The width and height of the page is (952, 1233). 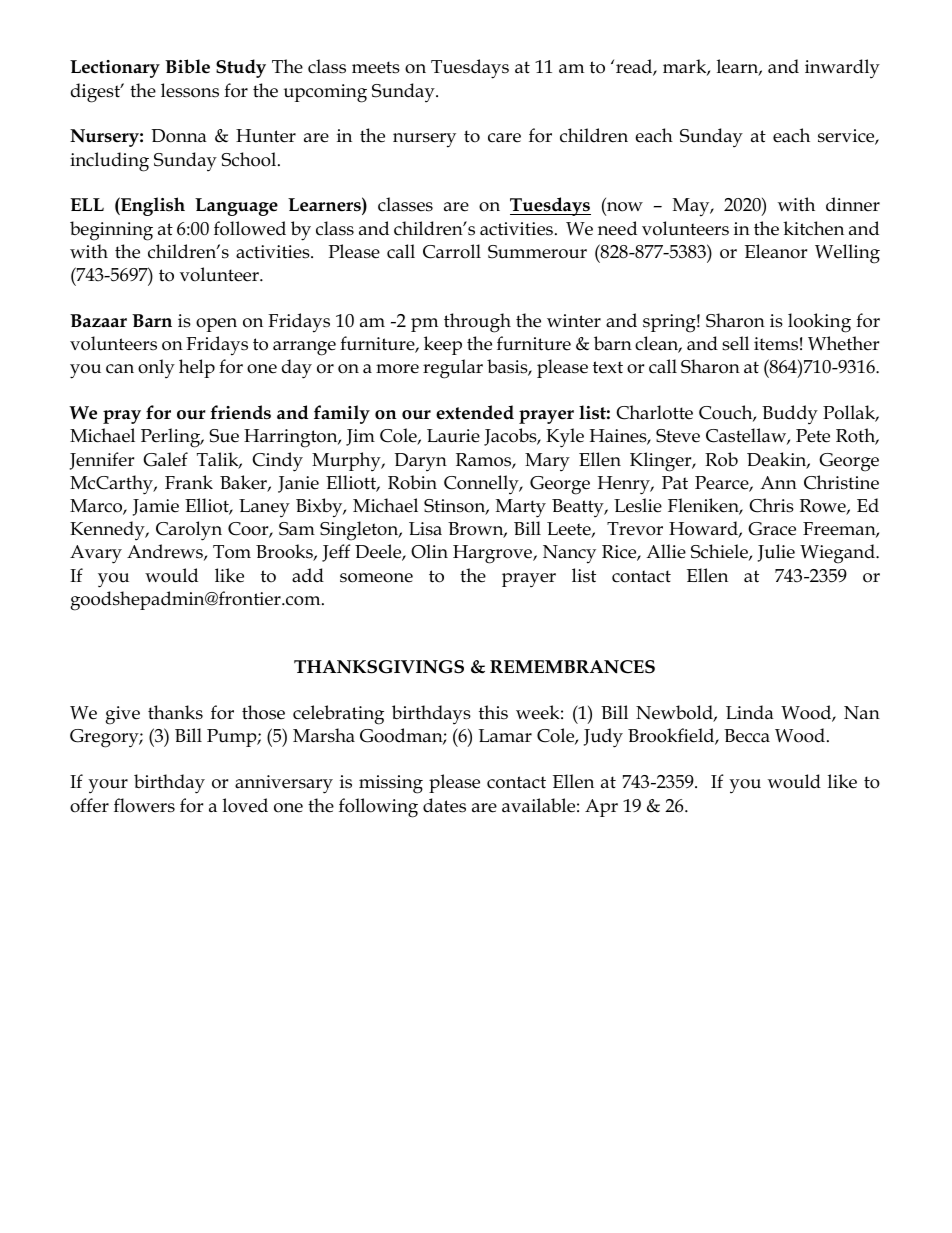 I want to click on through, so click(x=477, y=323).
